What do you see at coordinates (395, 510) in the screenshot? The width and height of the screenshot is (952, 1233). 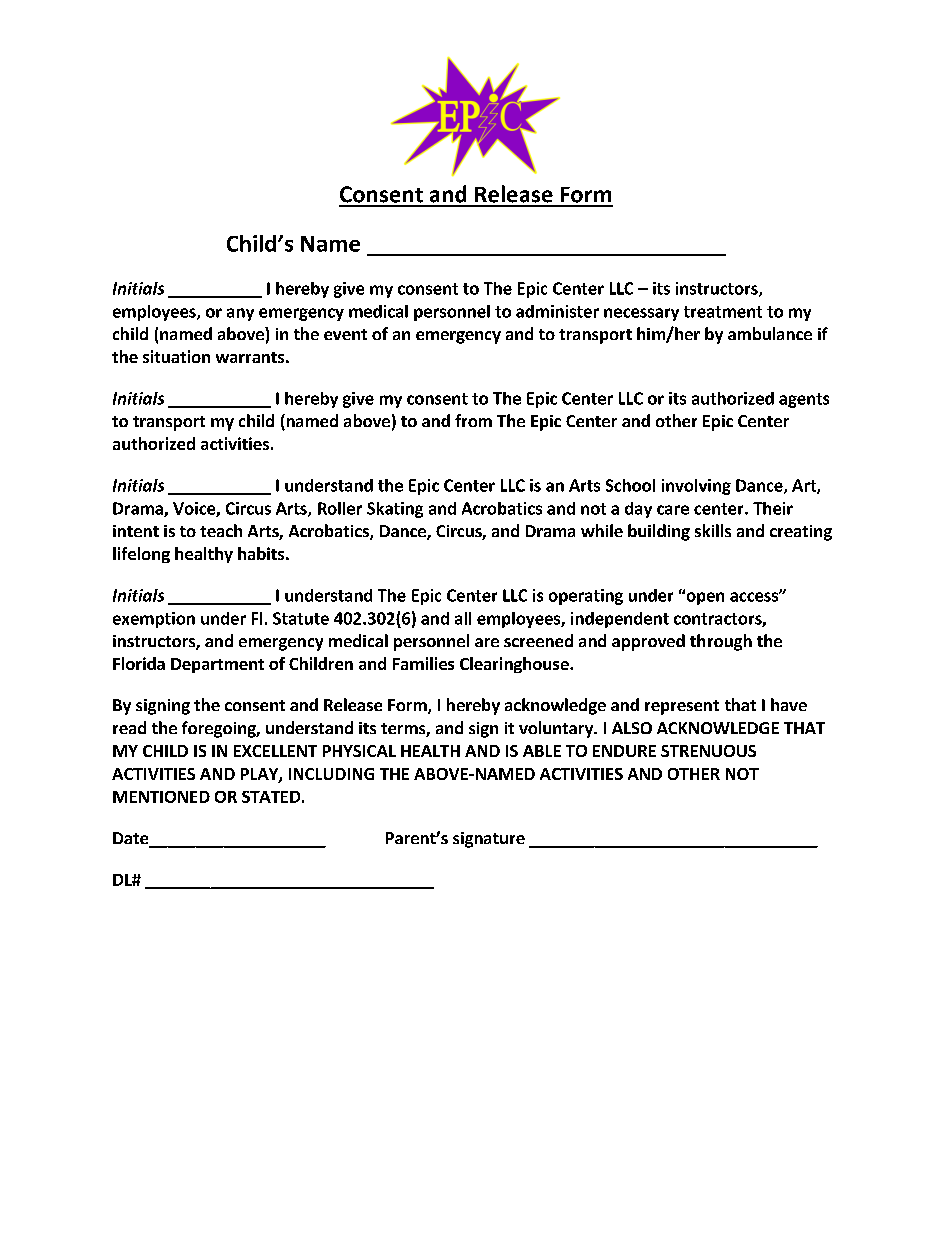 I see `Skating` at bounding box center [395, 510].
